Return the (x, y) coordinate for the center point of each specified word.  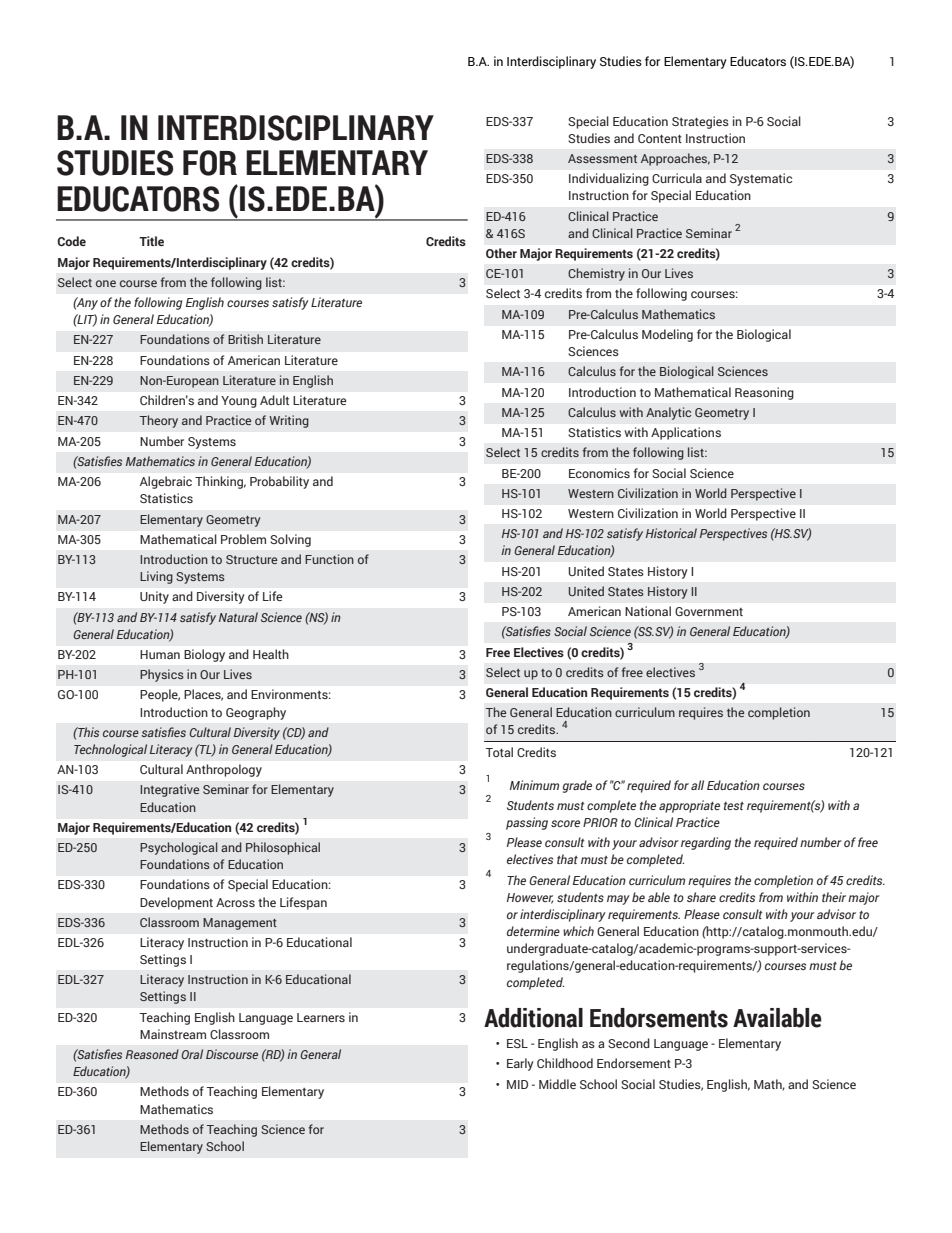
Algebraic (166, 482)
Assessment (602, 158)
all (697, 785)
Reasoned (152, 1054)
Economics (599, 473)
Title (151, 241)
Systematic (761, 179)
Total (499, 752)
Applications (686, 433)
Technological (110, 750)
